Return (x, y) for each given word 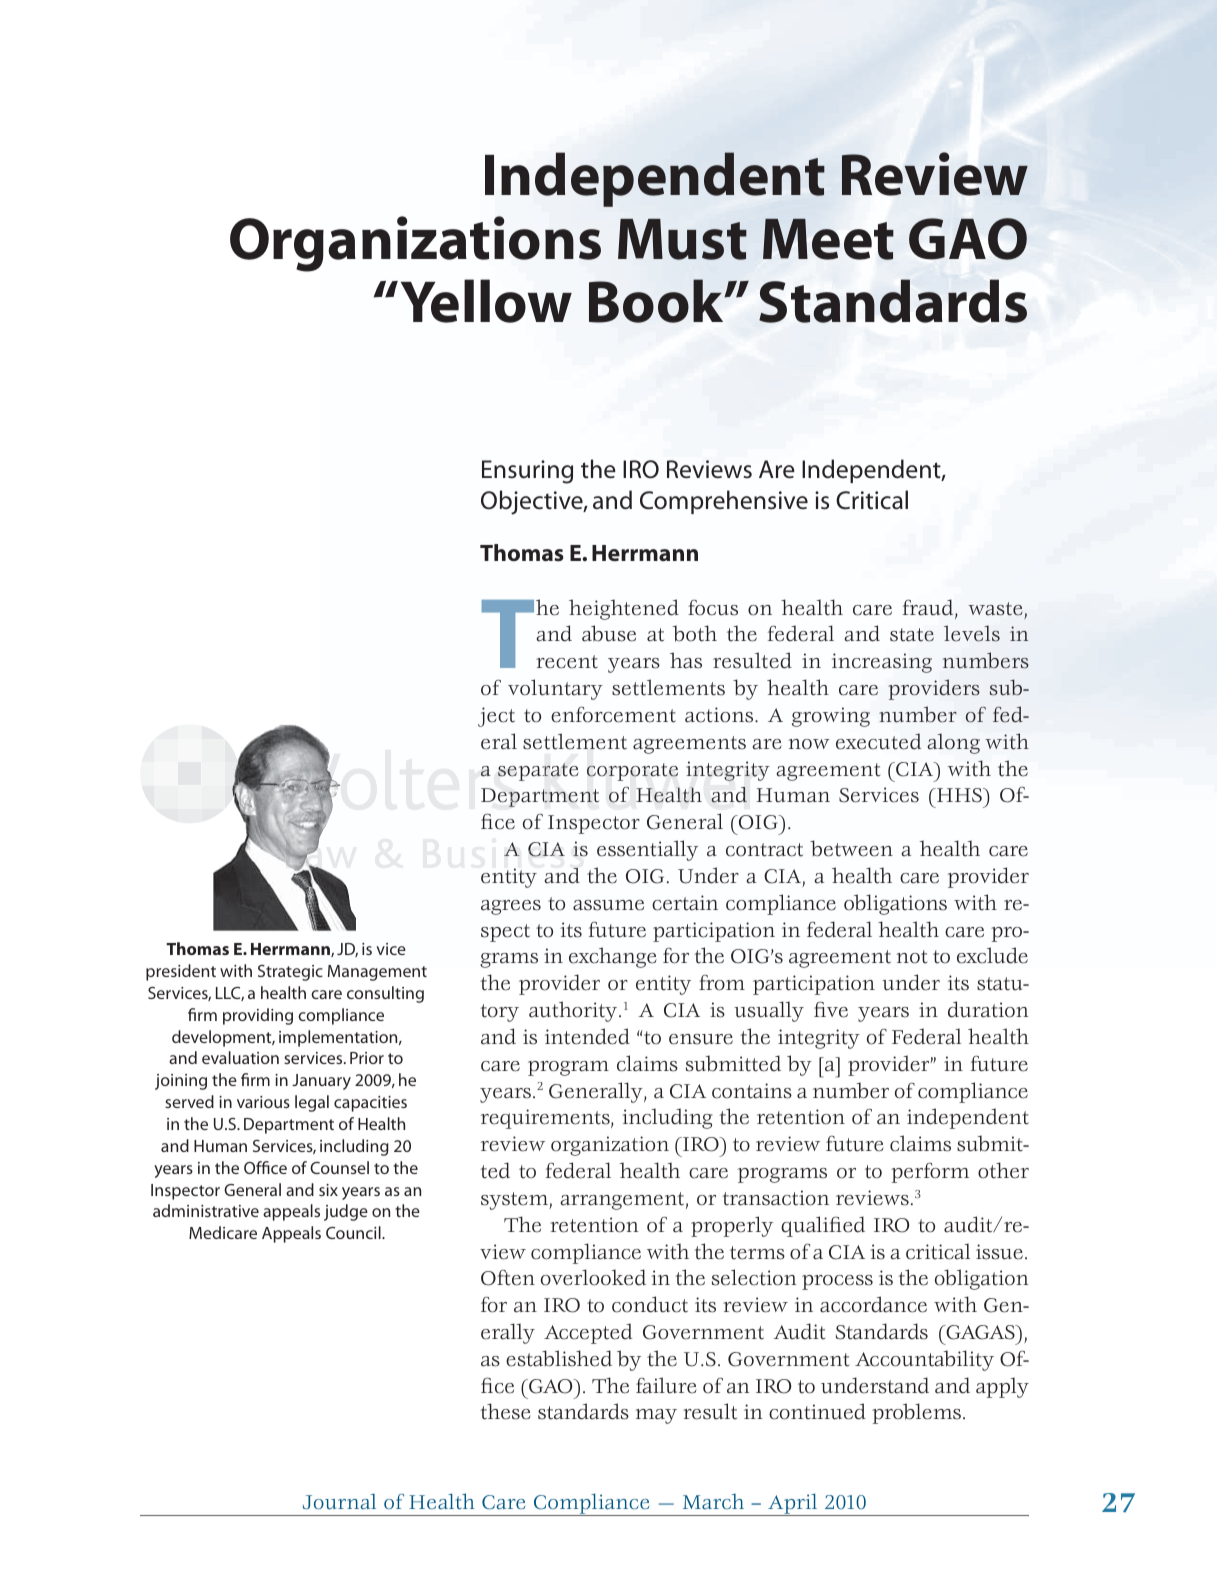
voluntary (555, 689)
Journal (339, 1502)
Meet (828, 239)
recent (567, 662)
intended (587, 1036)
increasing (882, 663)
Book (657, 301)
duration (988, 1009)
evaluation (240, 1057)
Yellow (486, 301)
